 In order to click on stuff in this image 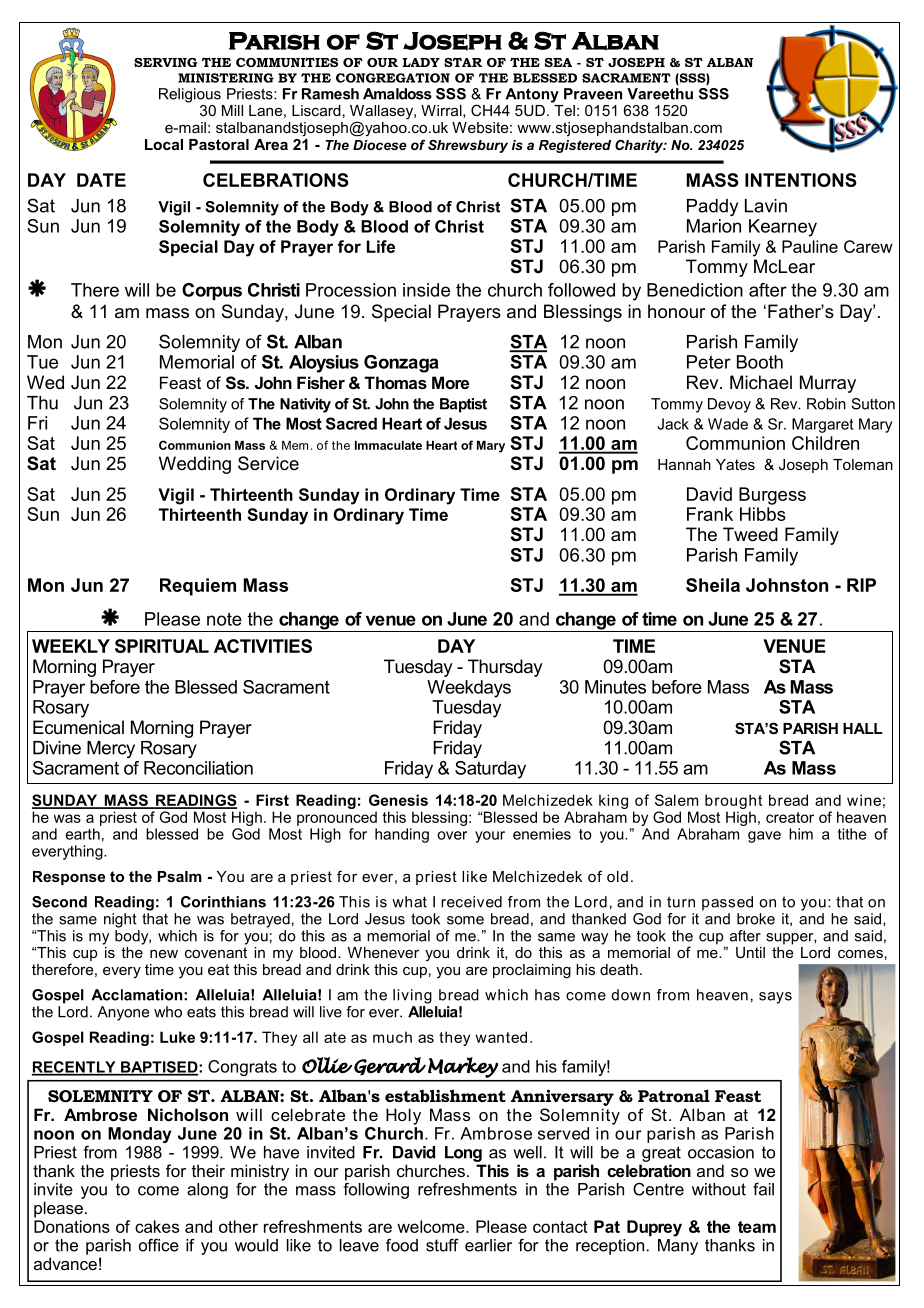, I will do `click(442, 1245)`.
